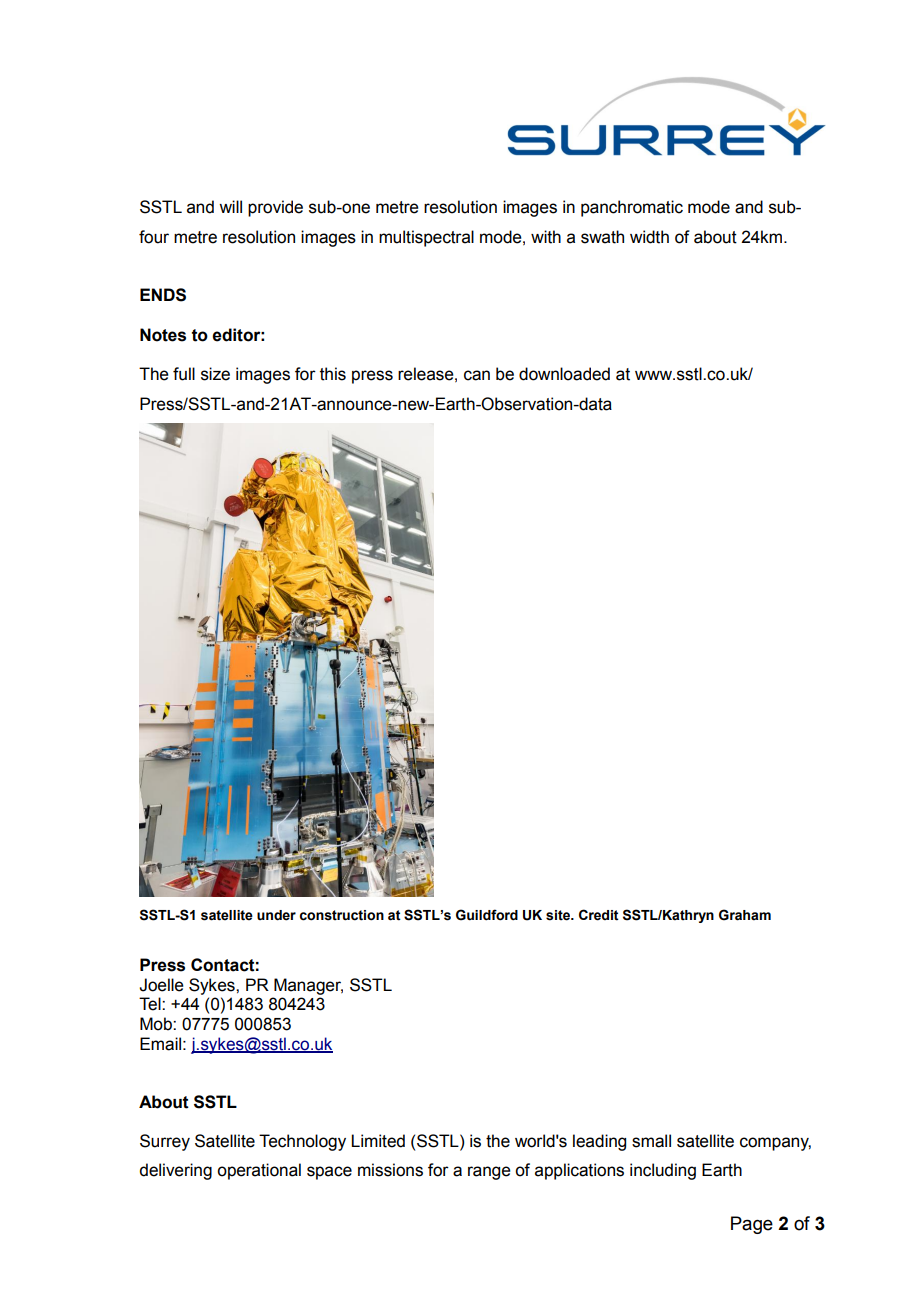 The width and height of the screenshot is (924, 1308). I want to click on multispectral, so click(426, 238).
